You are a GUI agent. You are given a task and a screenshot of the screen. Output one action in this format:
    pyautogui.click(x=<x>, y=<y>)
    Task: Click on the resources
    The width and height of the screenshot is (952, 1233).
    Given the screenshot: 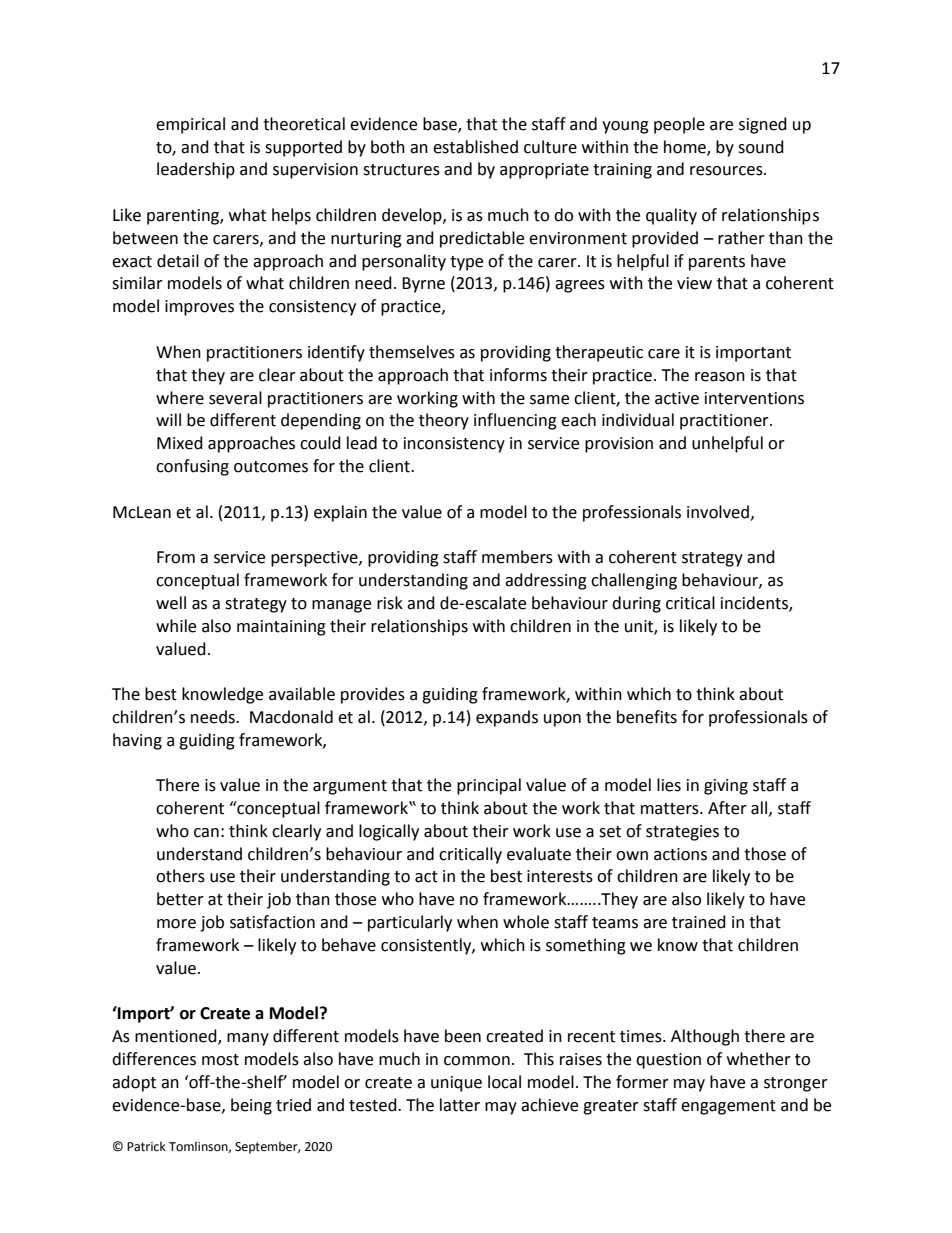 What is the action you would take?
    pyautogui.click(x=727, y=171)
